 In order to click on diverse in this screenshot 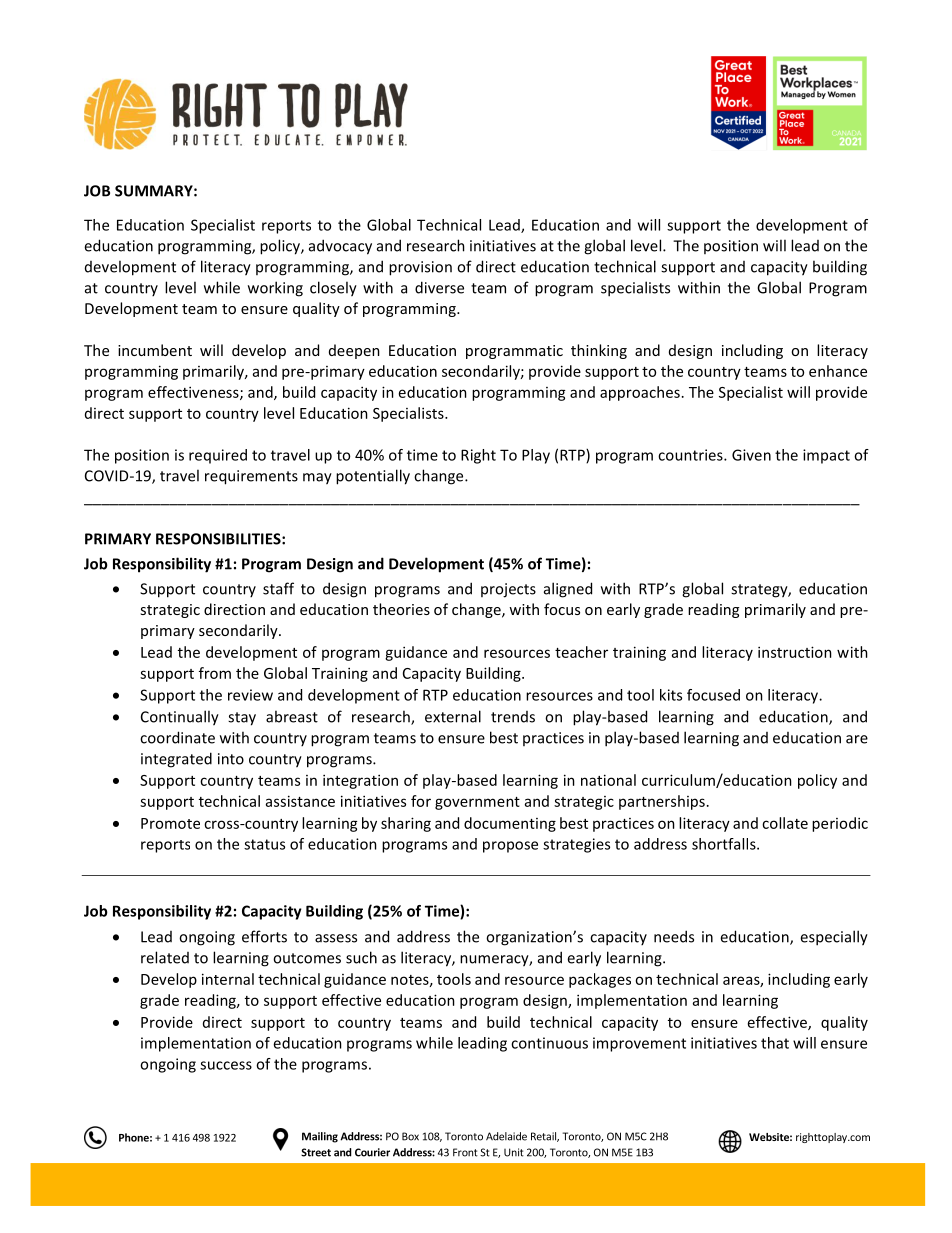, I will do `click(439, 287)`.
